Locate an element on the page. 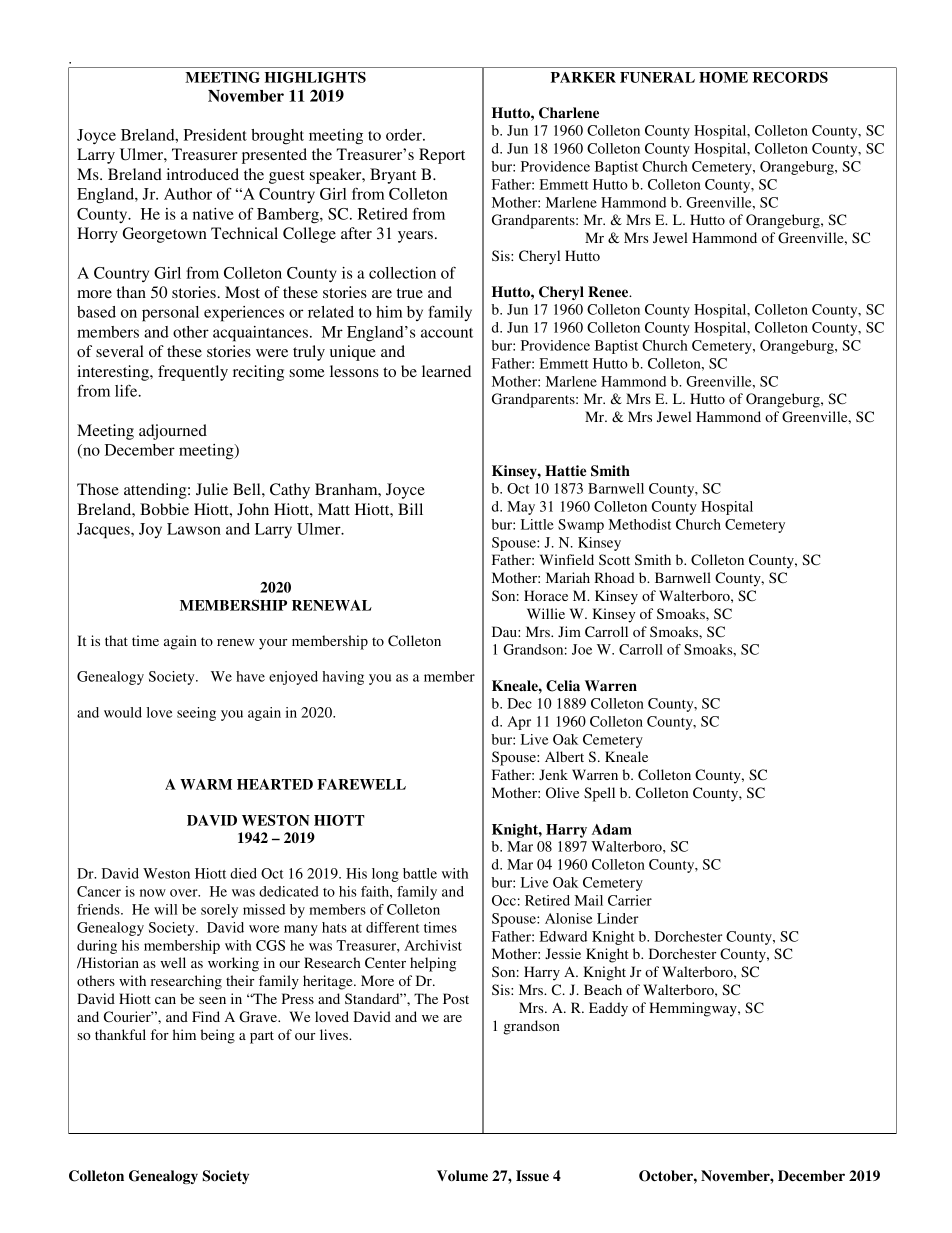 The width and height of the image is (952, 1233). for is located at coordinates (160, 1034).
